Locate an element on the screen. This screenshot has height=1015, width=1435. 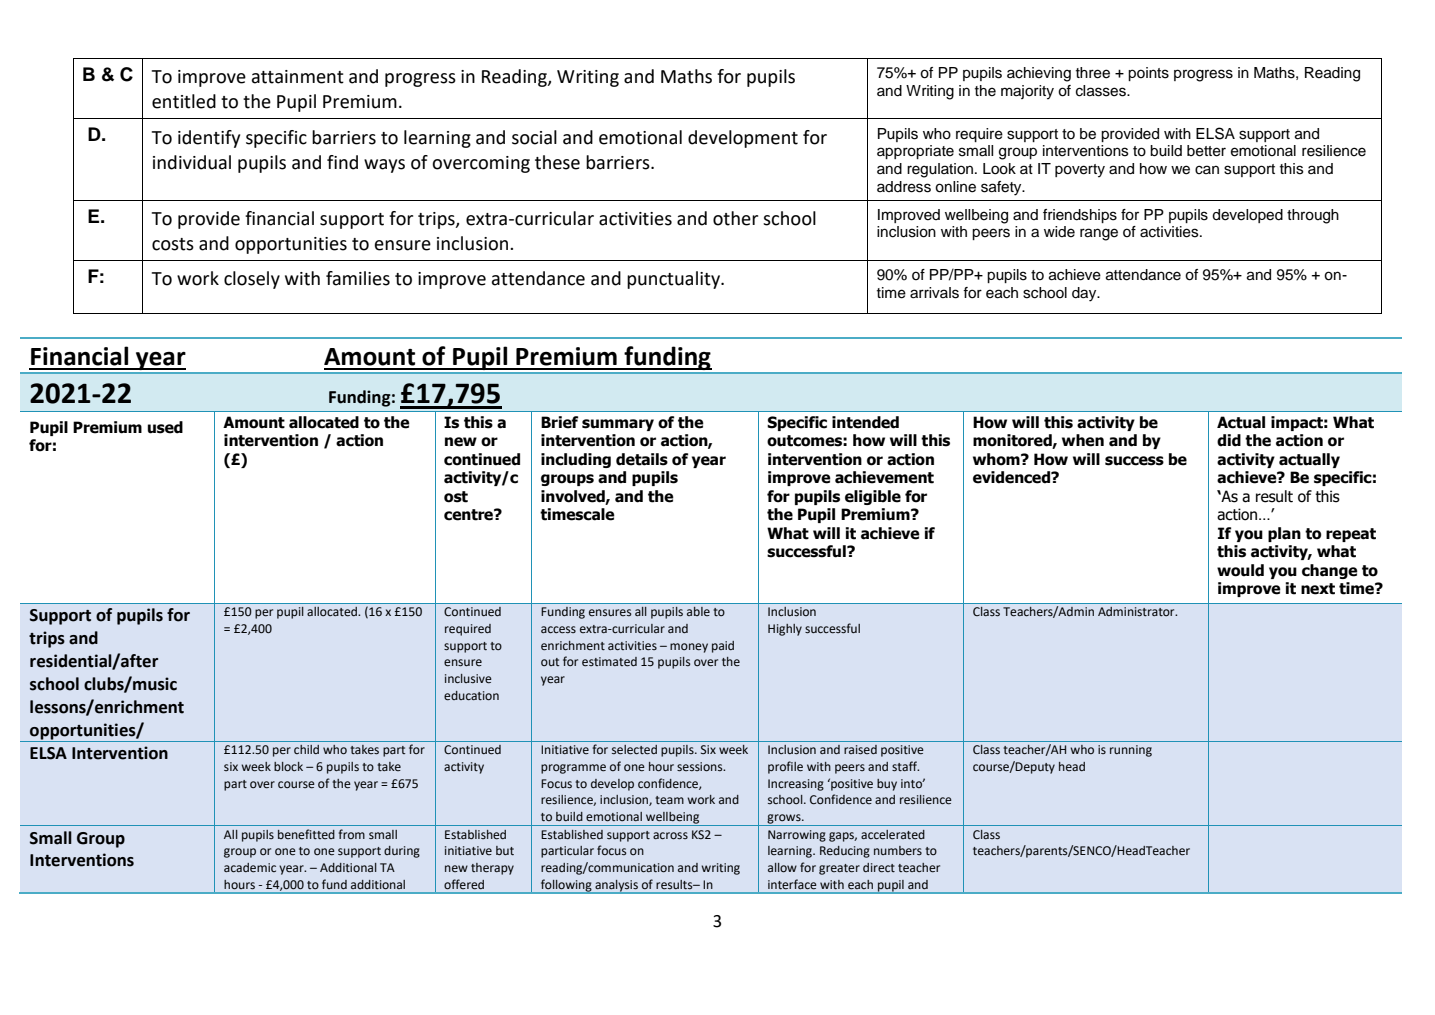
points is located at coordinates (1148, 74).
